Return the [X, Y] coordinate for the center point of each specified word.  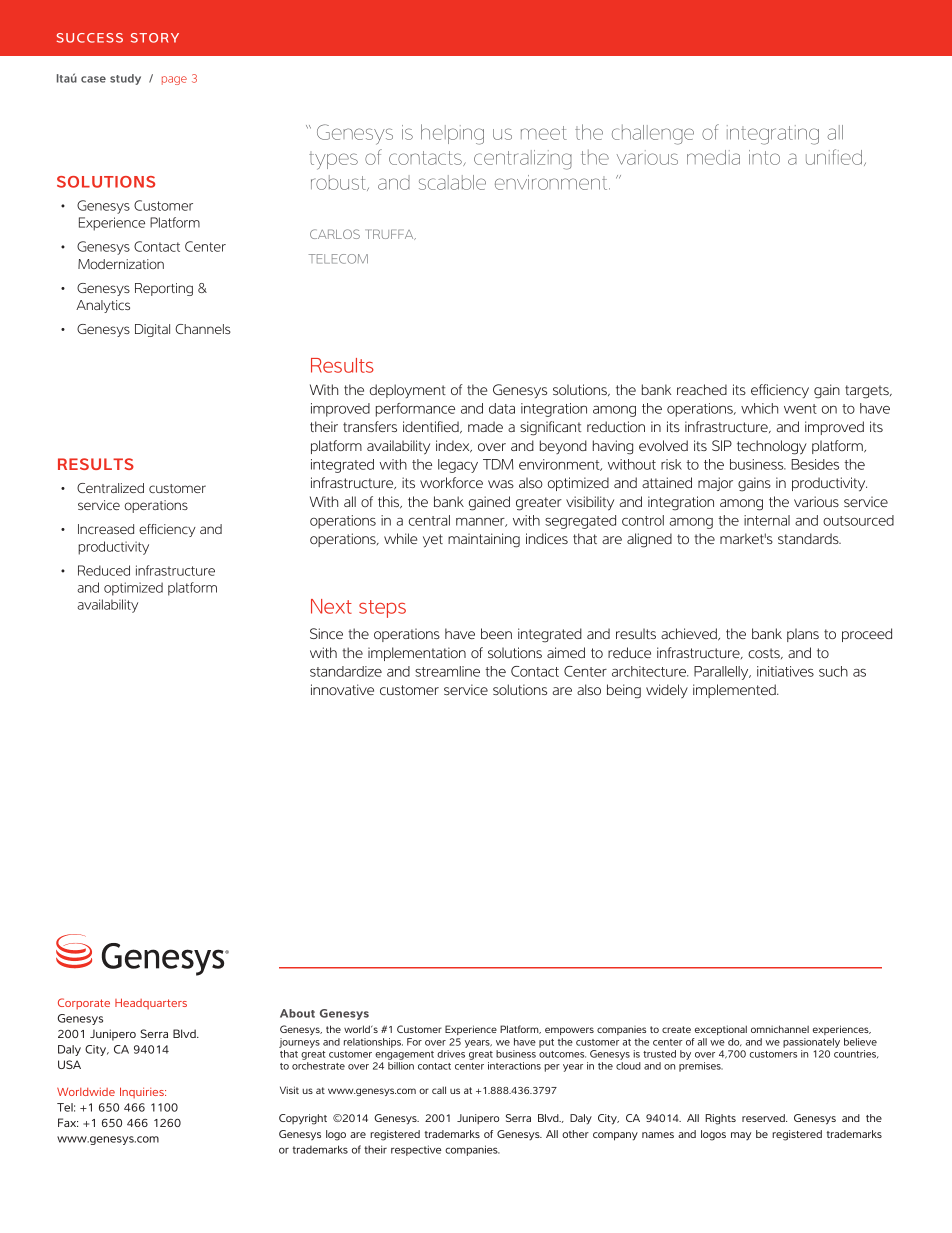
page [174, 80]
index [454, 446]
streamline [447, 671]
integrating [773, 135]
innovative [342, 689]
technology [772, 447]
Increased [106, 529]
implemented [735, 691]
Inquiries [143, 1092]
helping [452, 134]
